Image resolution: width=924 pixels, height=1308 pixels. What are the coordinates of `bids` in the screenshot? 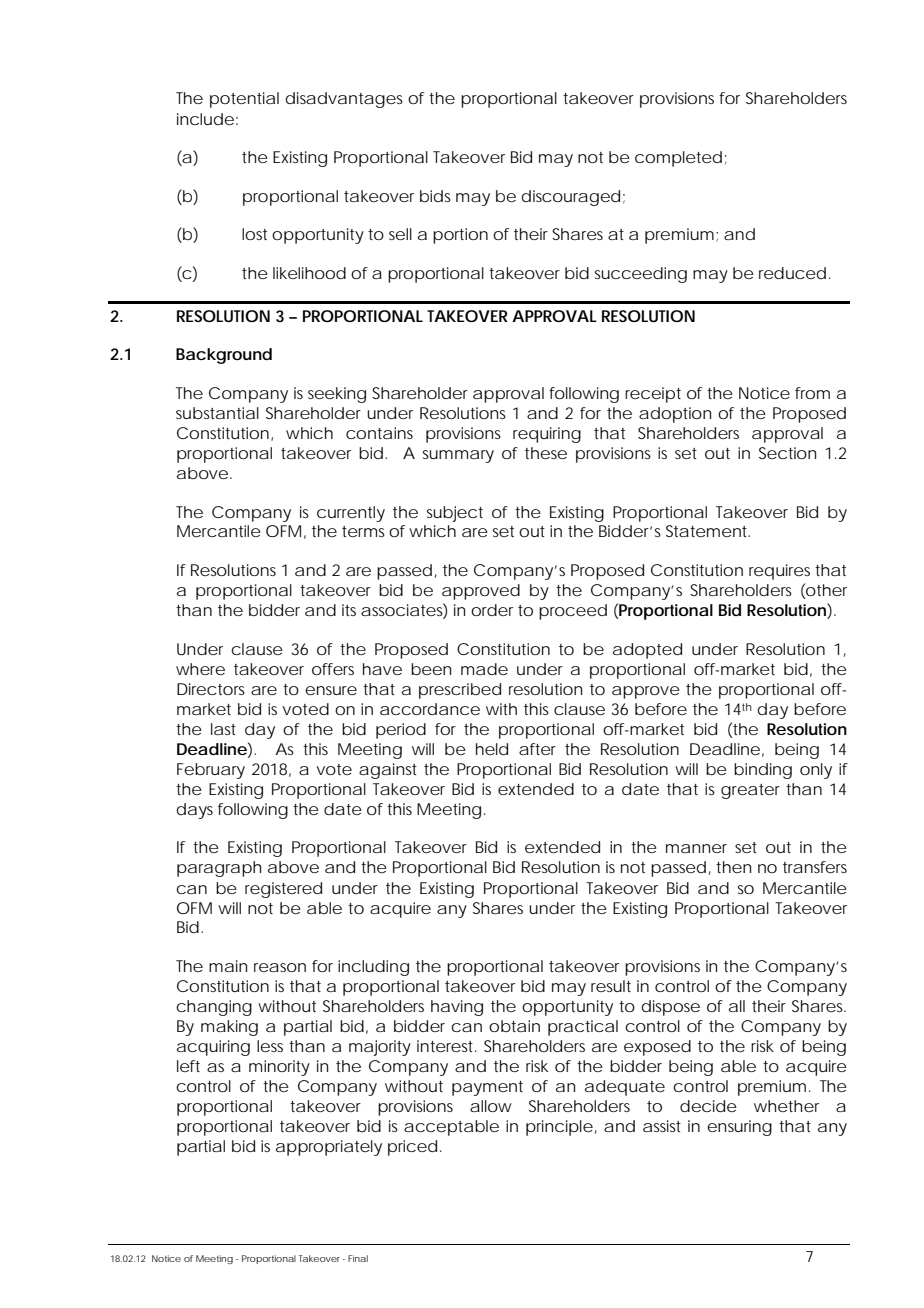 It's located at (435, 196).
